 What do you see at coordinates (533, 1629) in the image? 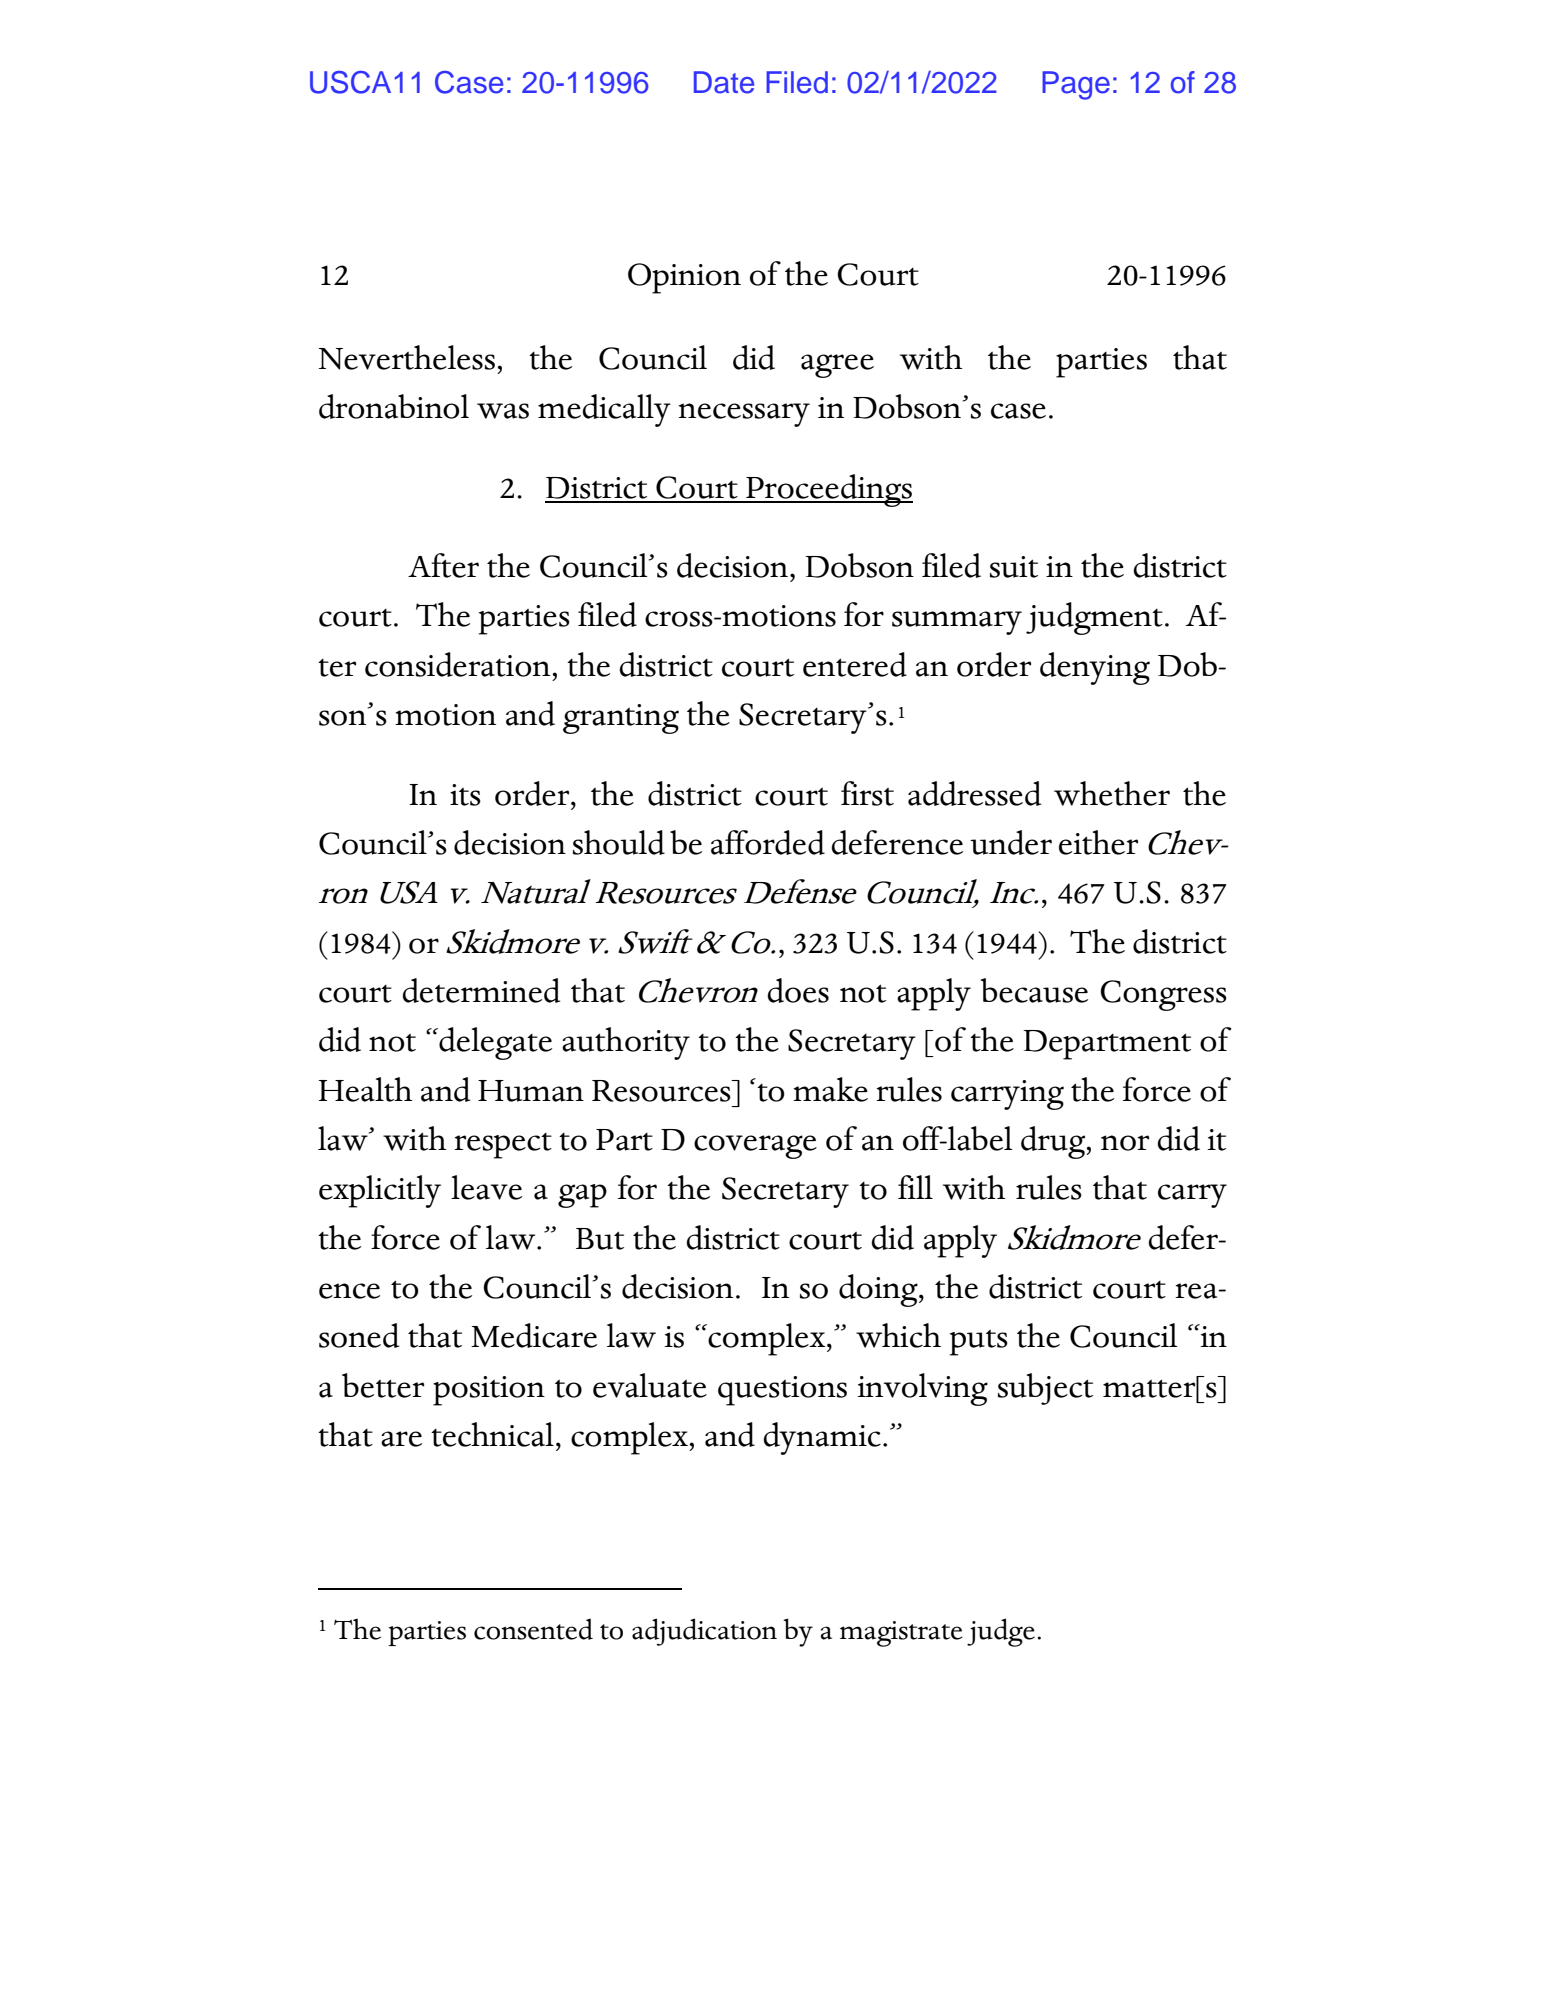
I see `consented` at bounding box center [533, 1629].
